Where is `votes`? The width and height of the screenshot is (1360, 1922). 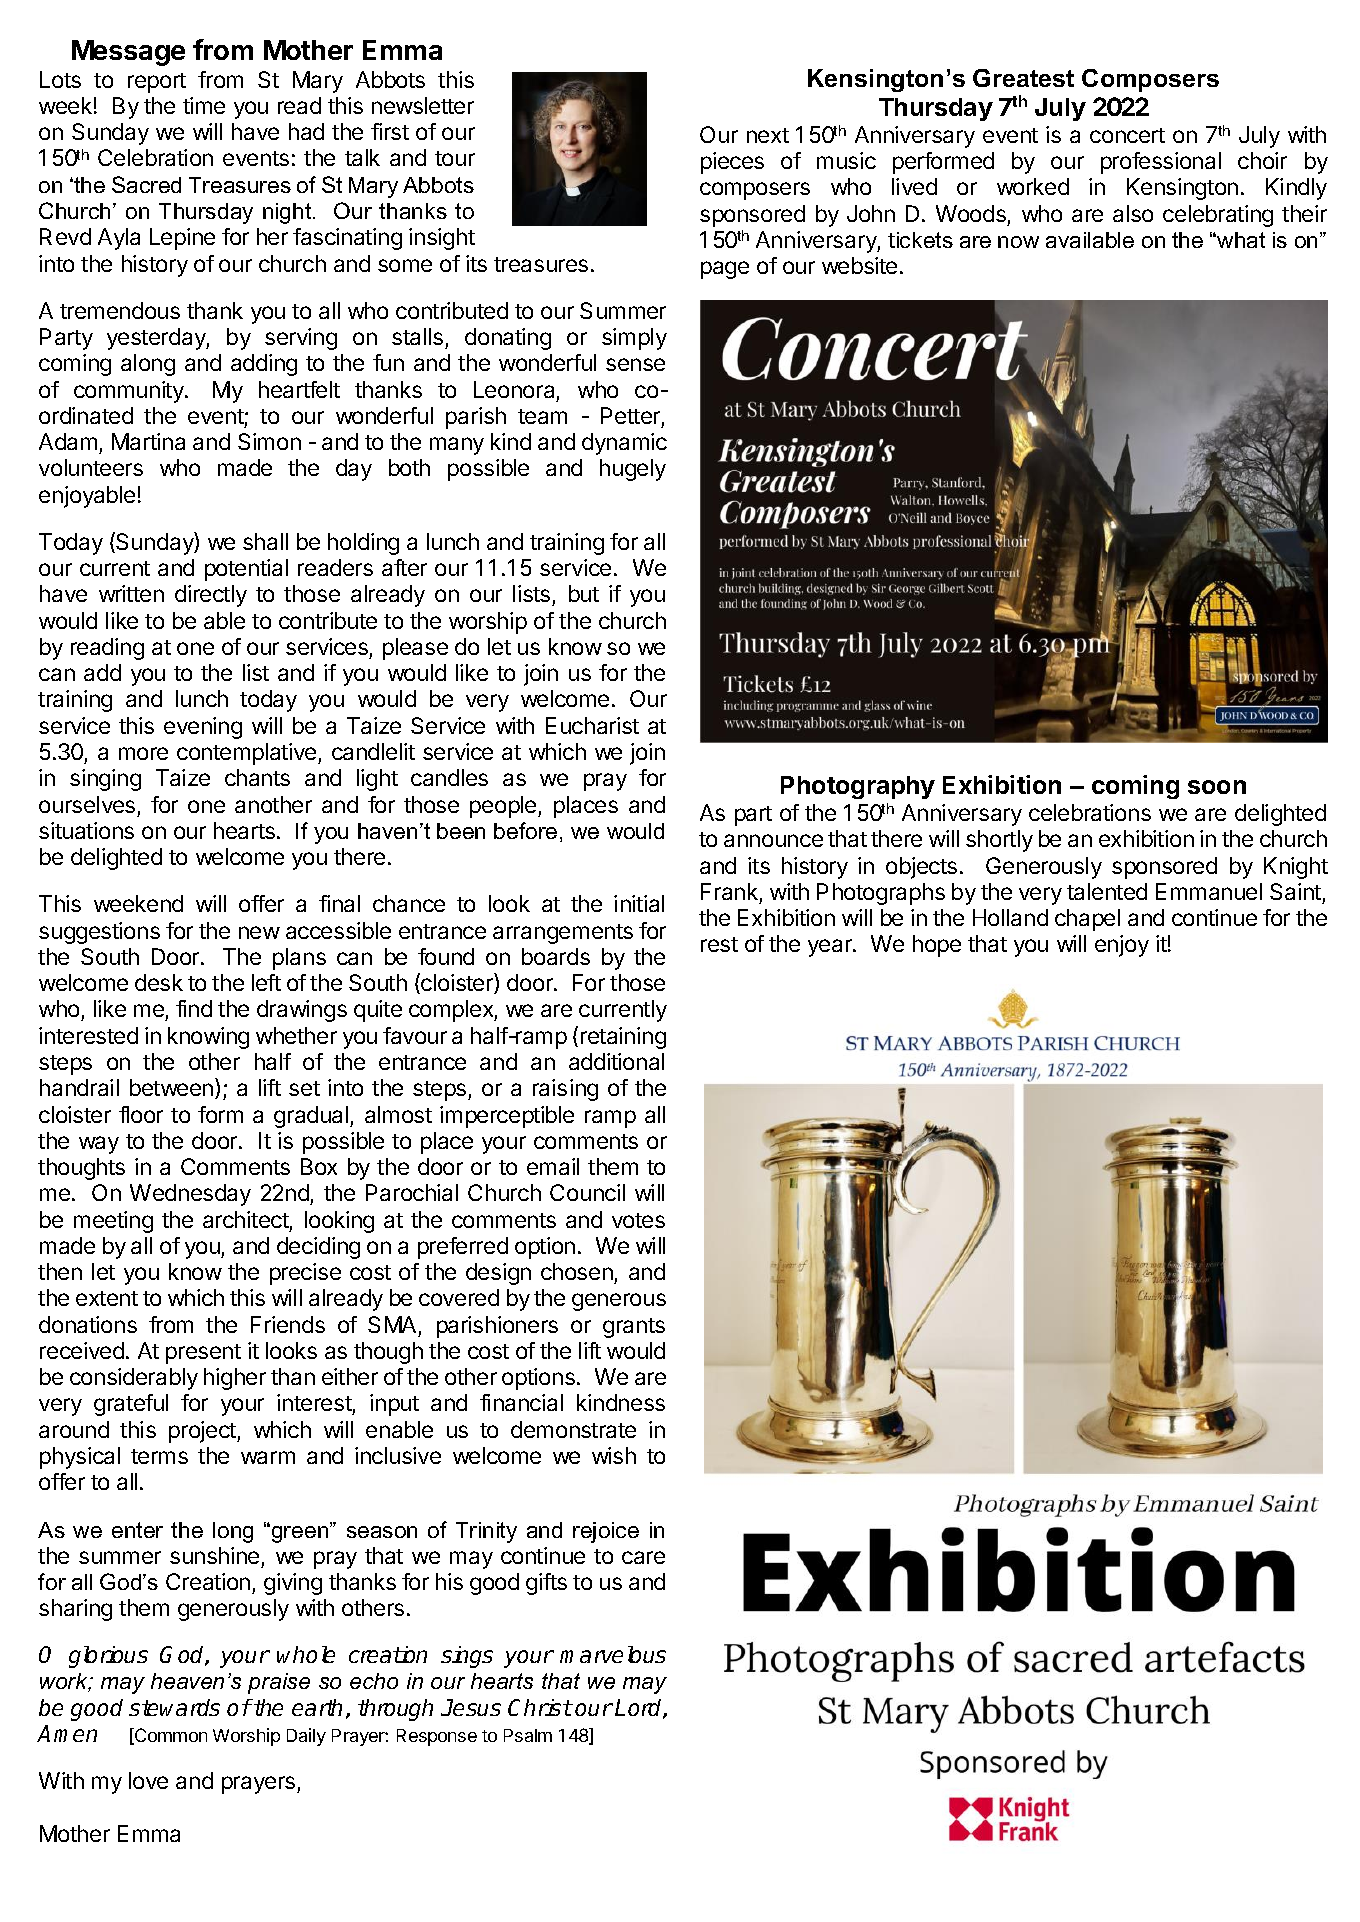
votes is located at coordinates (638, 1220).
